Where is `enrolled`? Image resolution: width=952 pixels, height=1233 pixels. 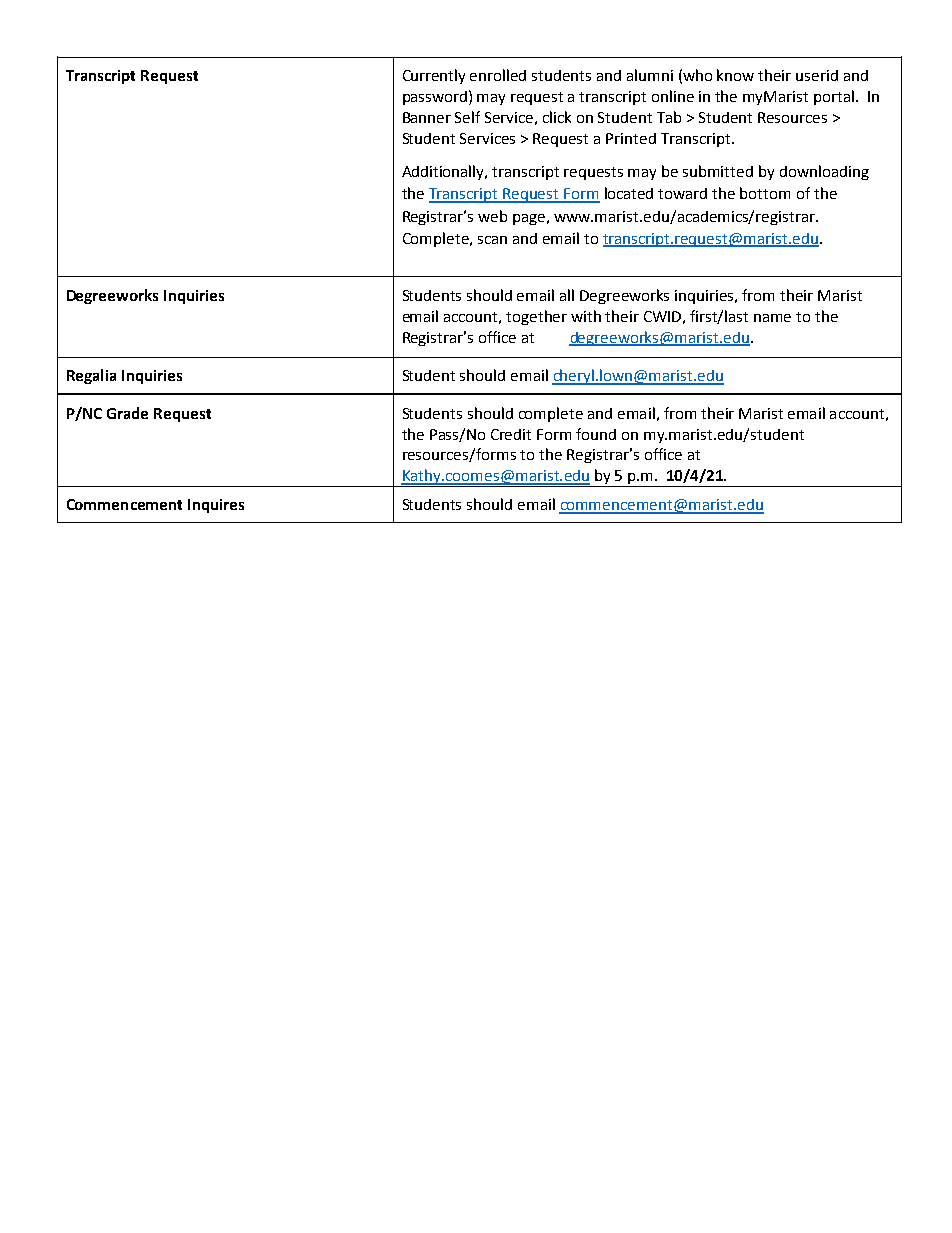 enrolled is located at coordinates (498, 75).
